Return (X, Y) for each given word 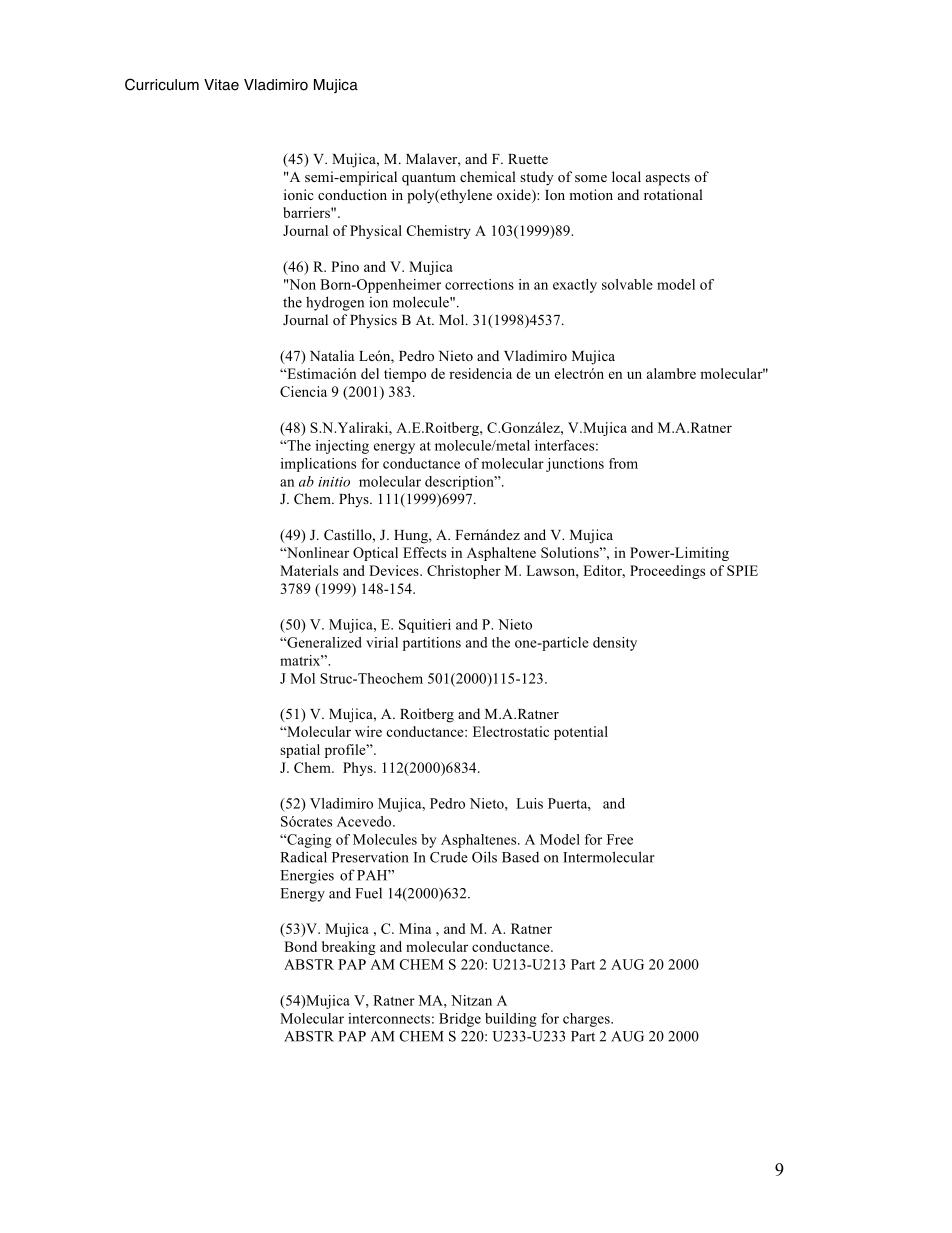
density (615, 644)
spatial (300, 751)
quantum (429, 179)
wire (368, 731)
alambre (671, 373)
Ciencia (303, 391)
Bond (300, 946)
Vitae (221, 85)
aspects (668, 179)
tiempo (405, 375)
